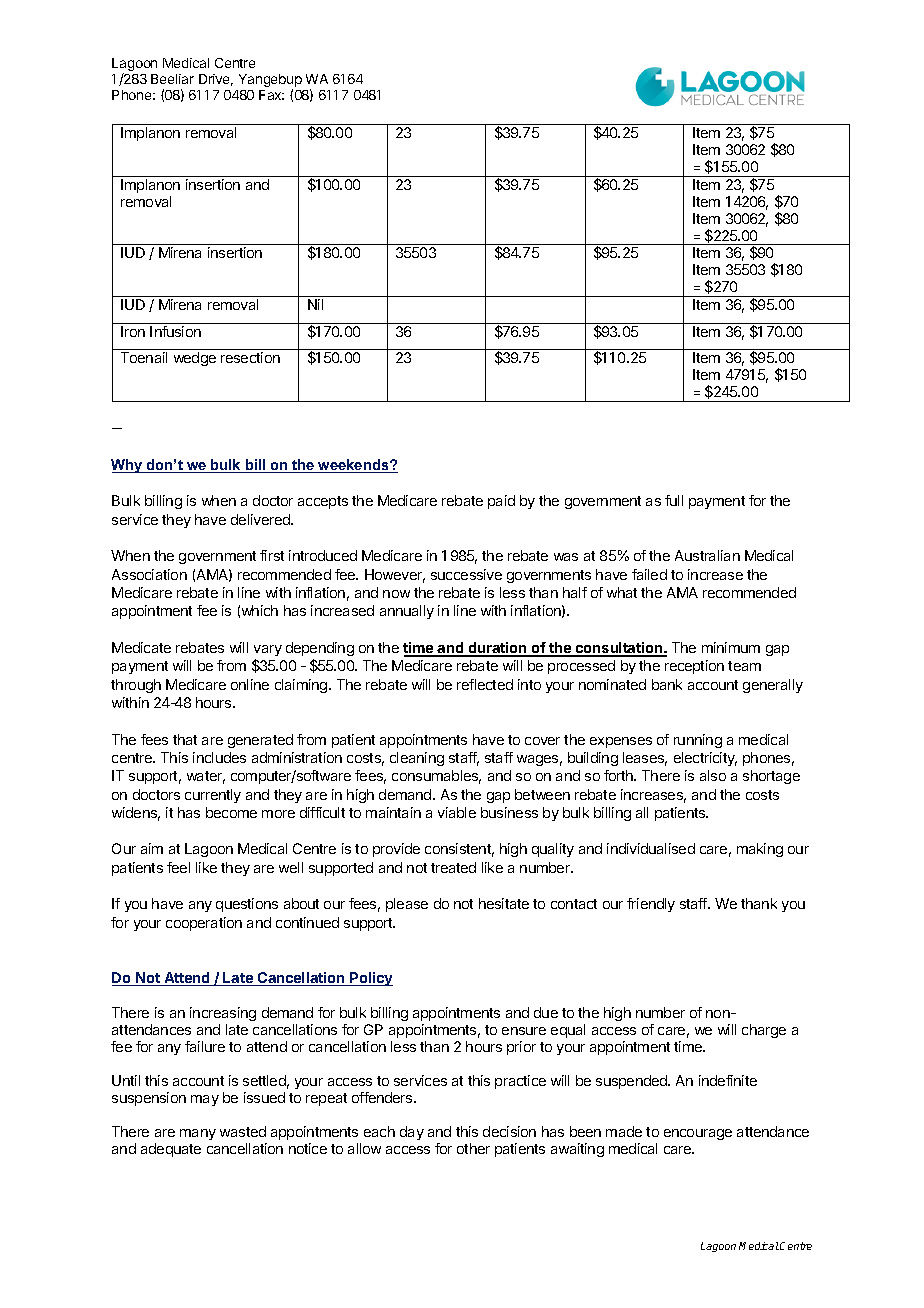 The width and height of the screenshot is (924, 1308). What do you see at coordinates (315, 304) in the screenshot?
I see `Nil` at bounding box center [315, 304].
